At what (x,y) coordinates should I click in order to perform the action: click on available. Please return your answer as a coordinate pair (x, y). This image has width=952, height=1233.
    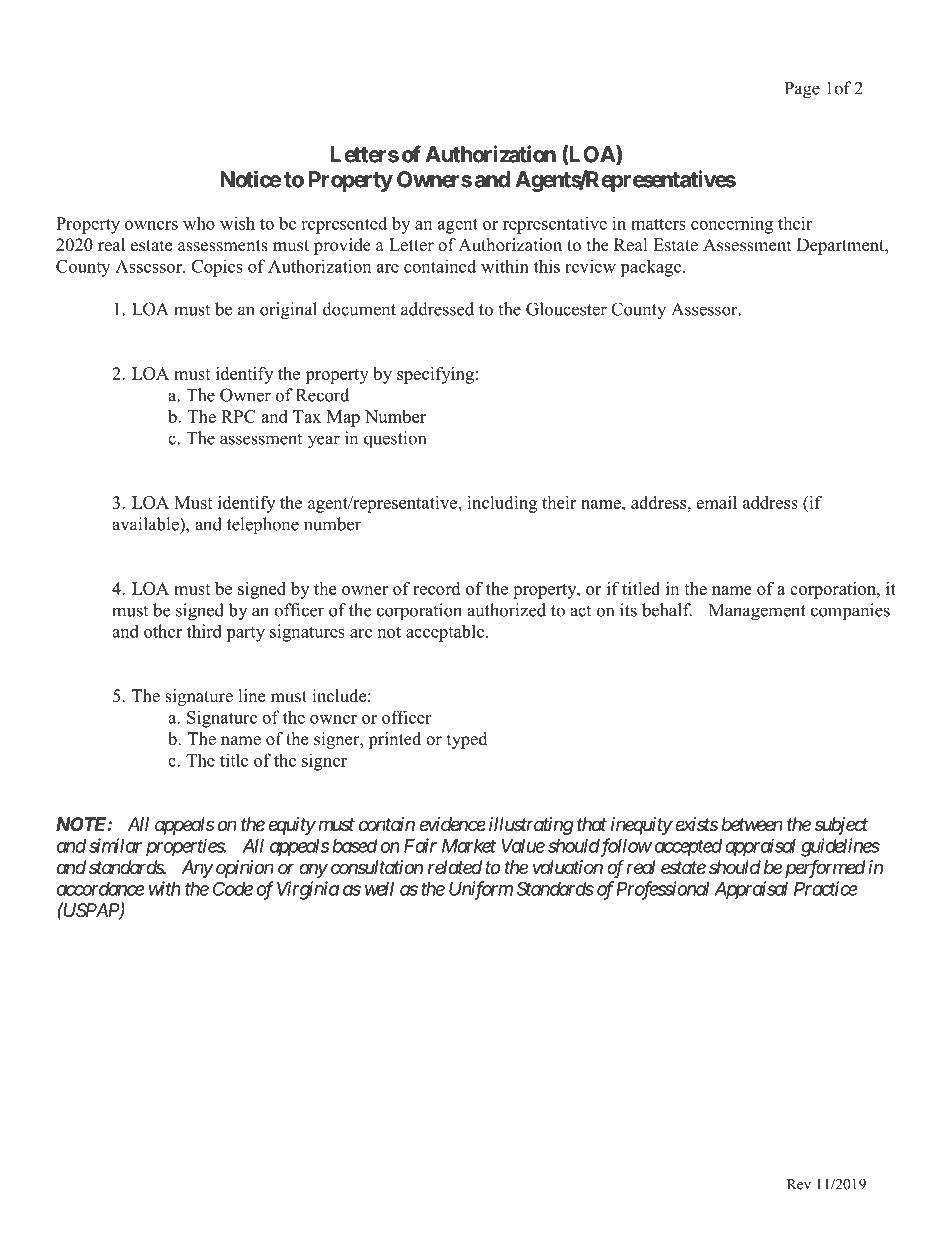
    Looking at the image, I should click on (146, 524).
